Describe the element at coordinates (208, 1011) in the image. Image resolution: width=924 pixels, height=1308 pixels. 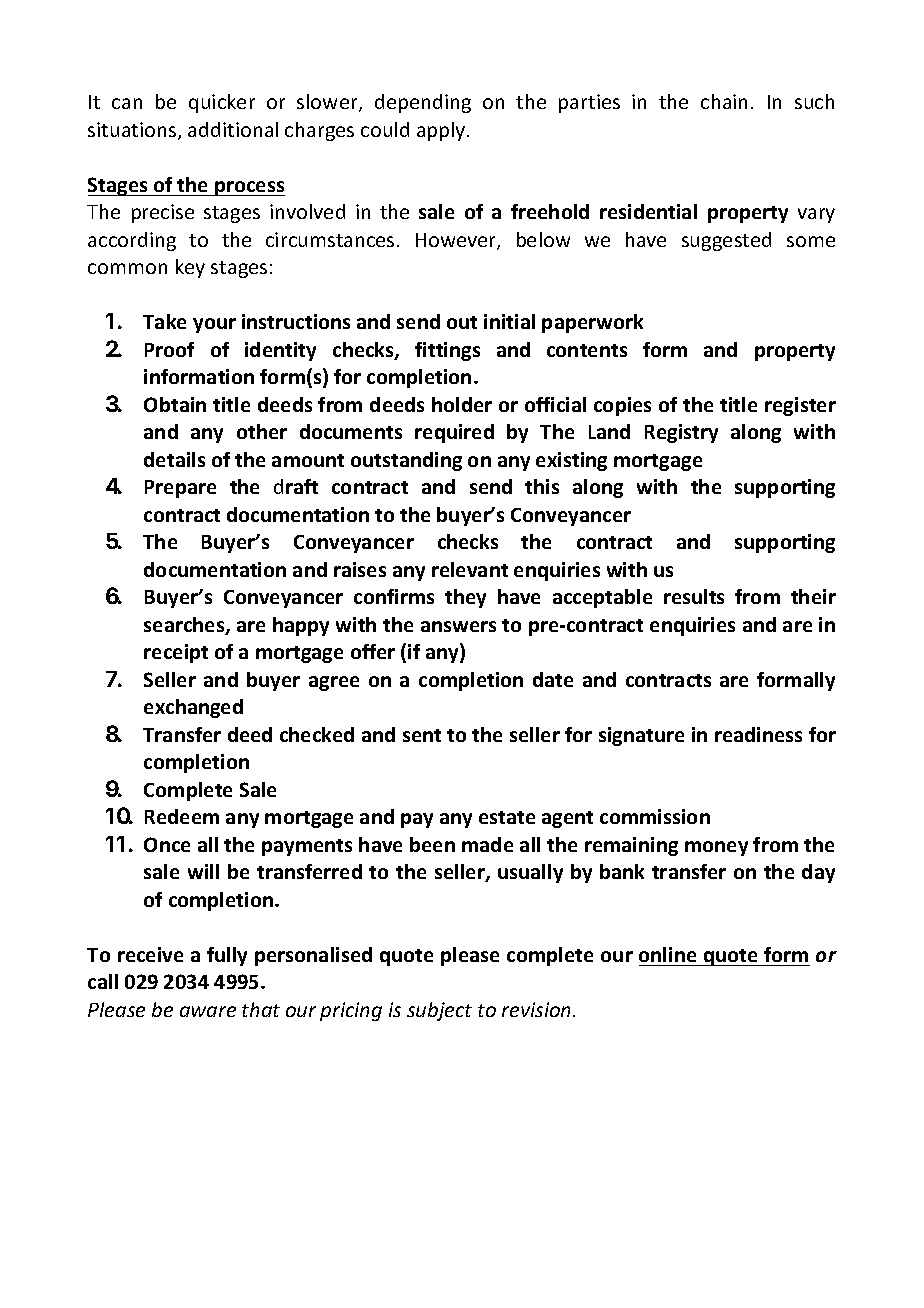
I see `aware` at that location.
